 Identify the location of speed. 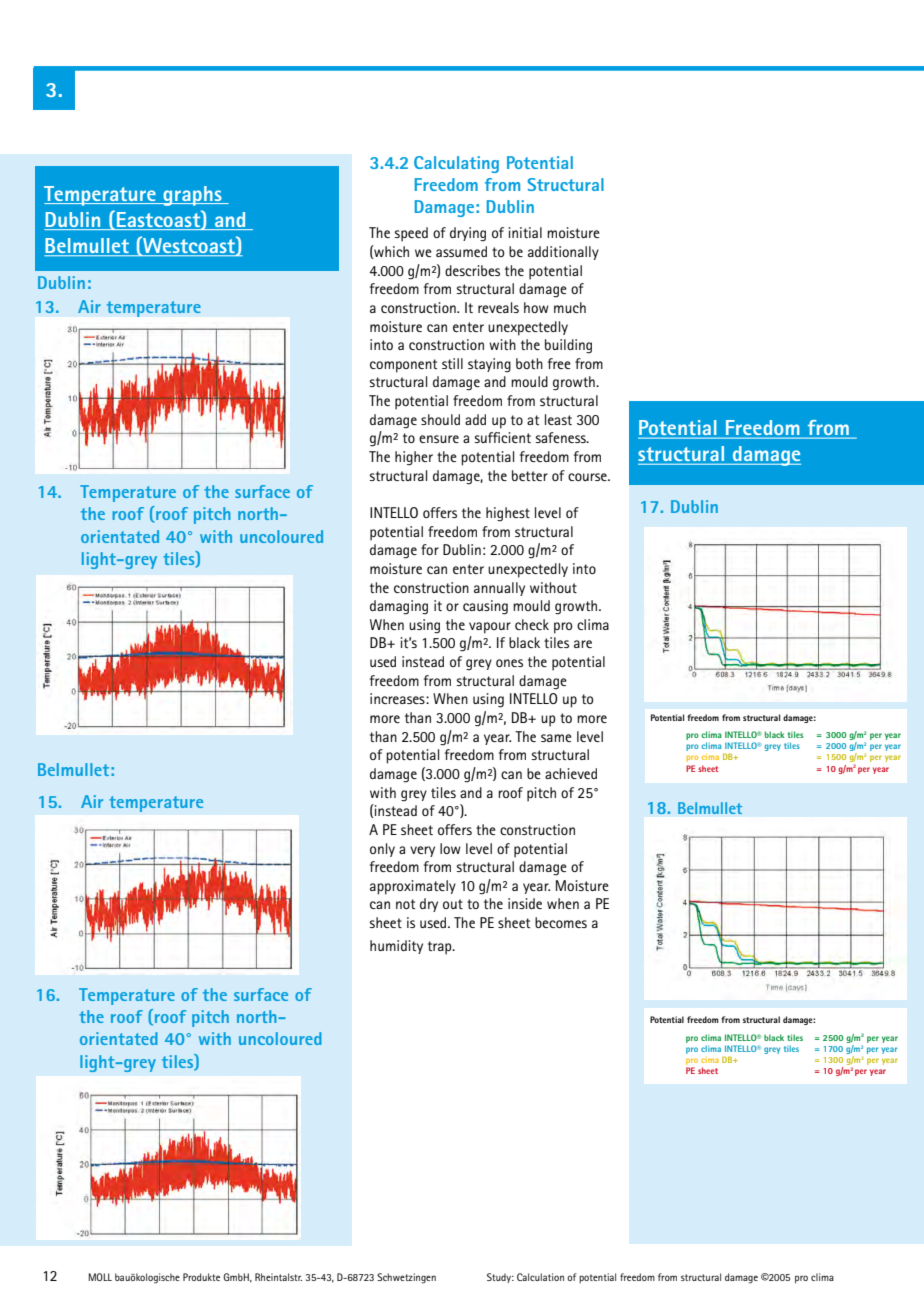
(411, 234).
